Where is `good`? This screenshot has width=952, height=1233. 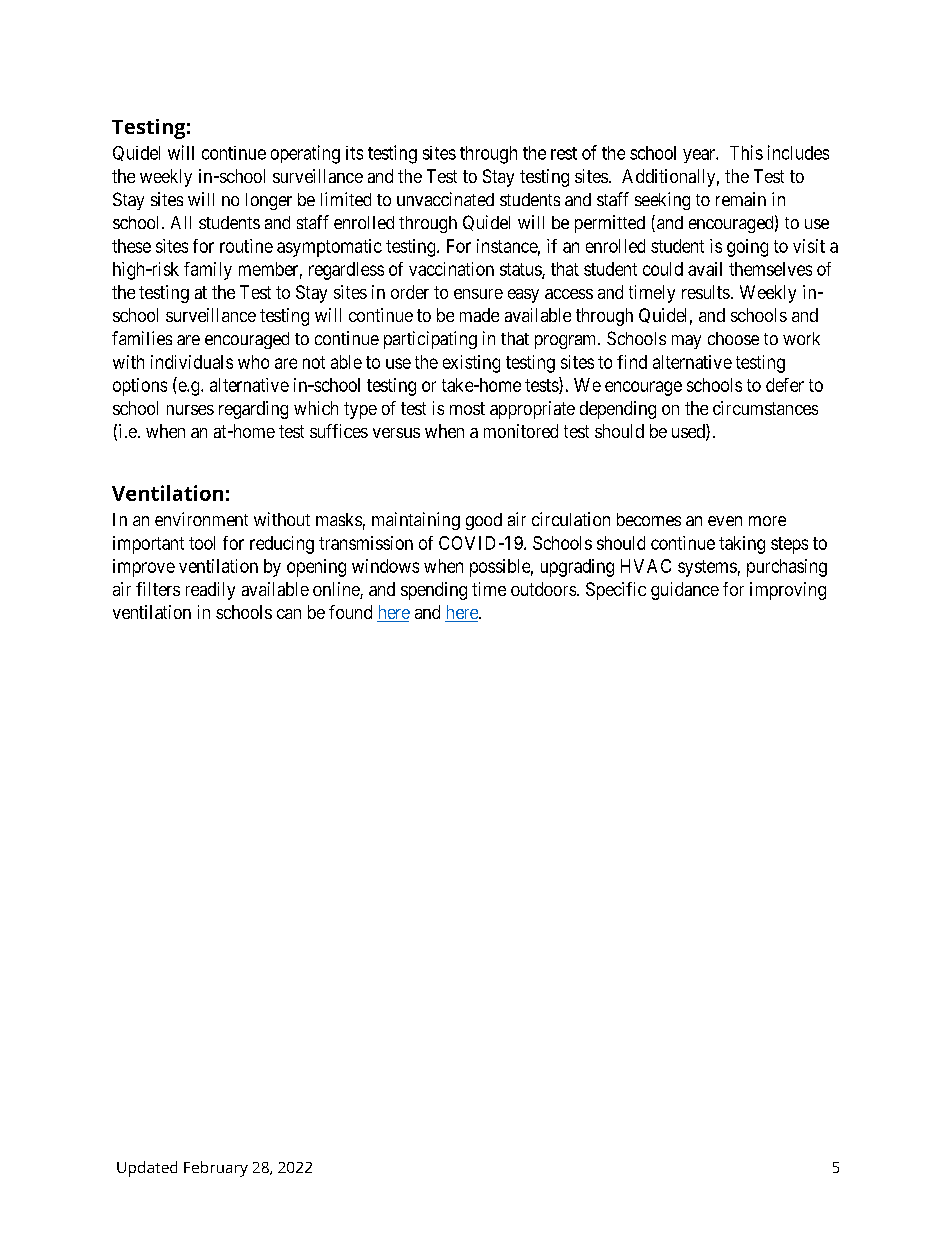 good is located at coordinates (484, 521).
